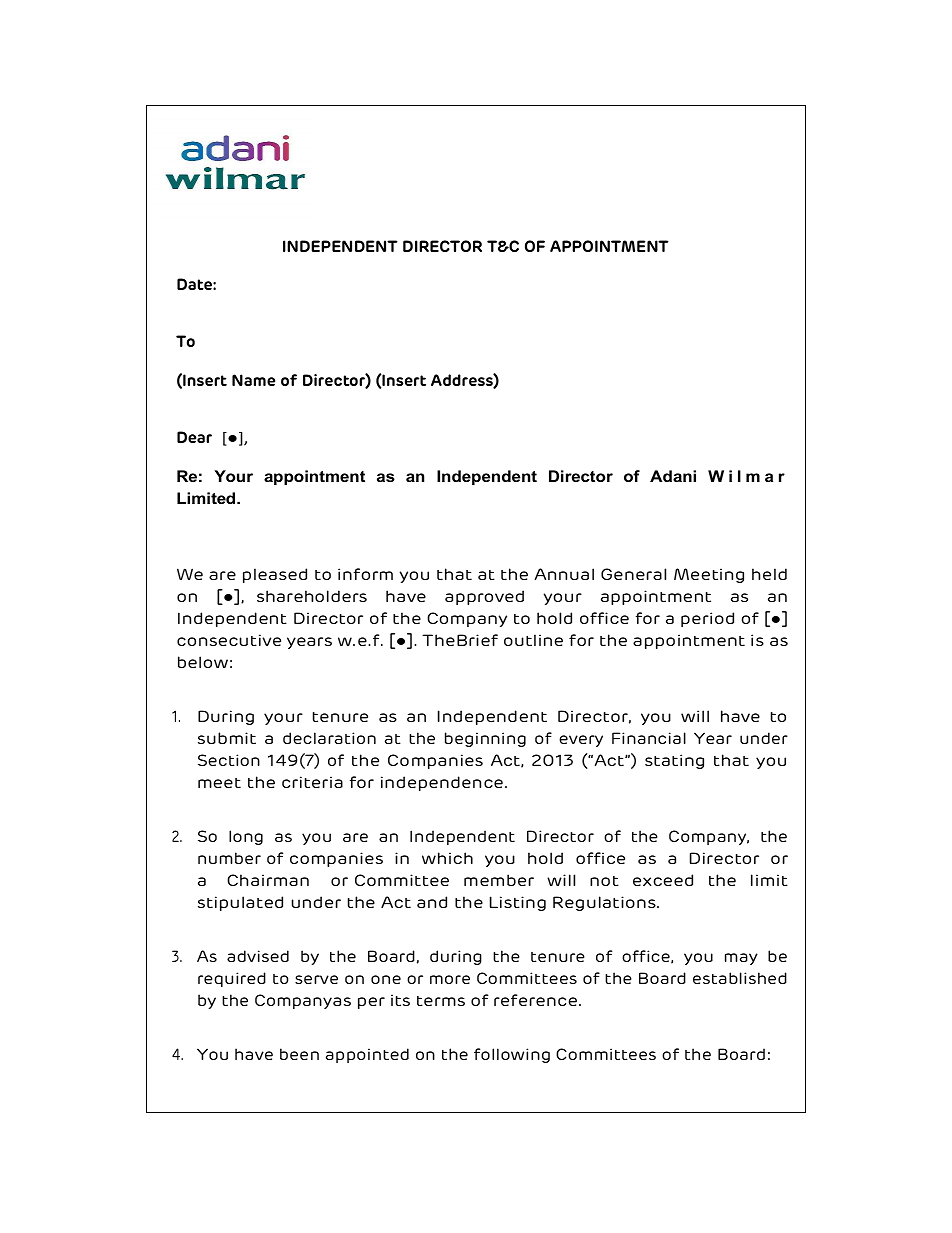 Image resolution: width=952 pixels, height=1233 pixels. What do you see at coordinates (485, 739) in the image?
I see `beginning` at bounding box center [485, 739].
